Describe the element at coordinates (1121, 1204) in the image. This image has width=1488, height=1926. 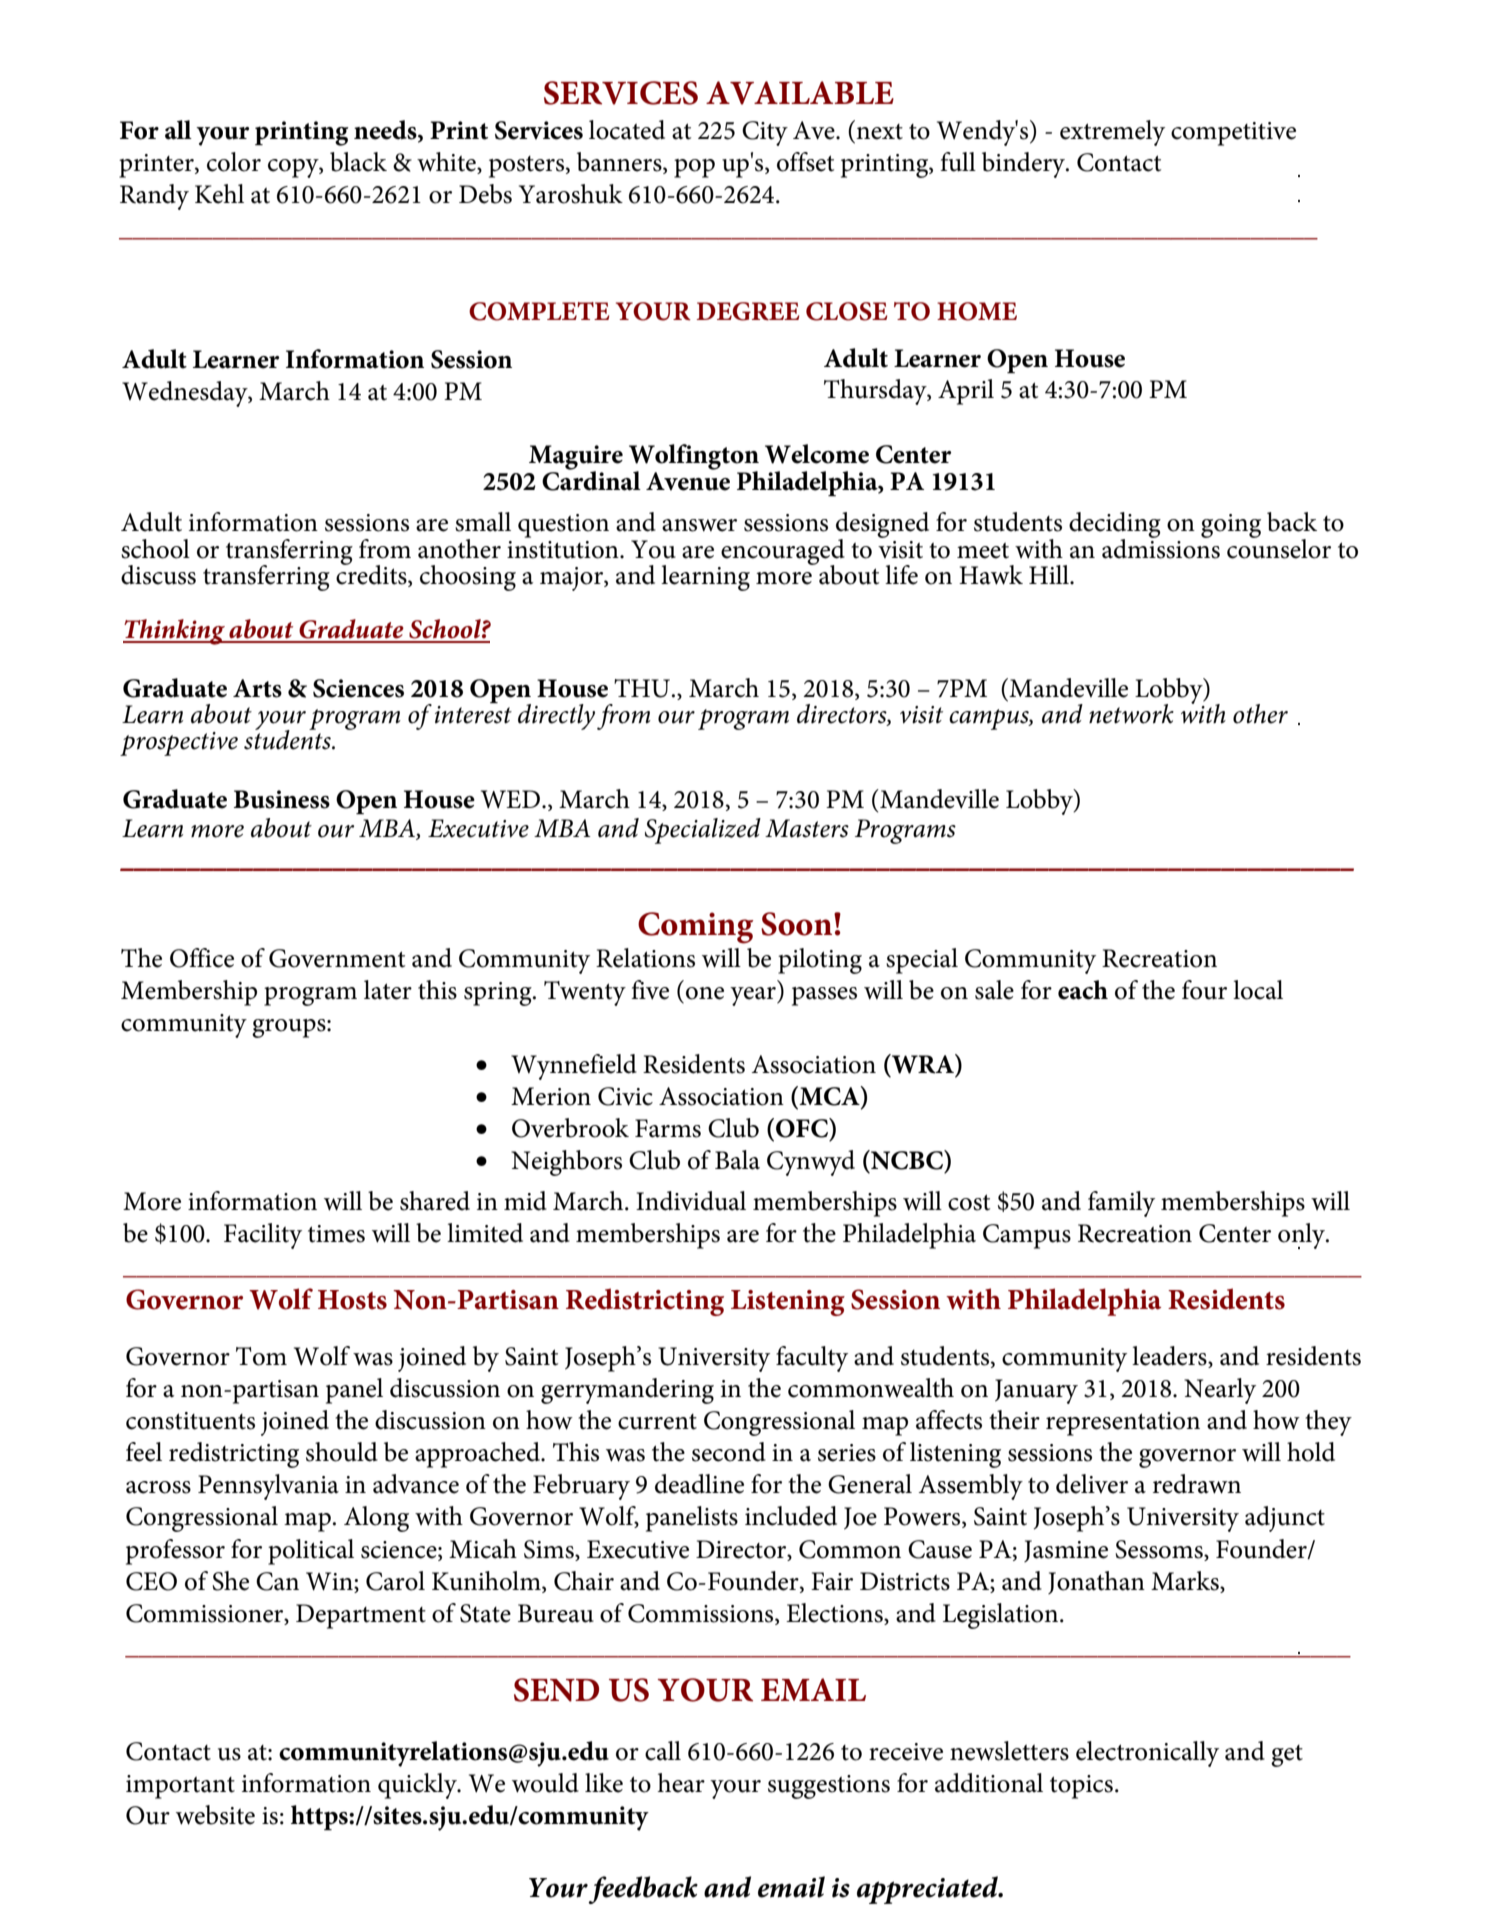
I see `family` at that location.
